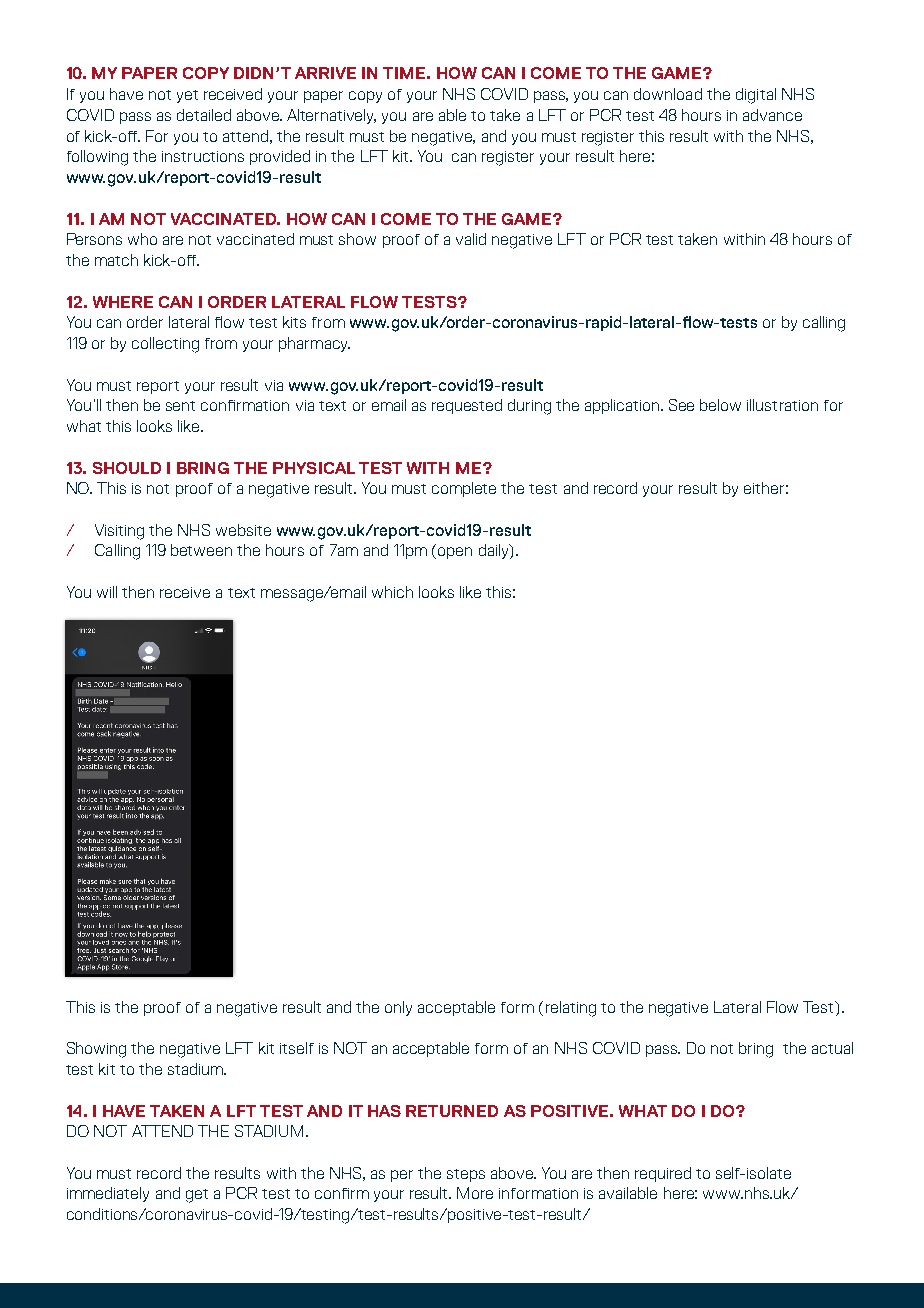 Image resolution: width=924 pixels, height=1308 pixels. I want to click on SHOULD, so click(127, 468).
